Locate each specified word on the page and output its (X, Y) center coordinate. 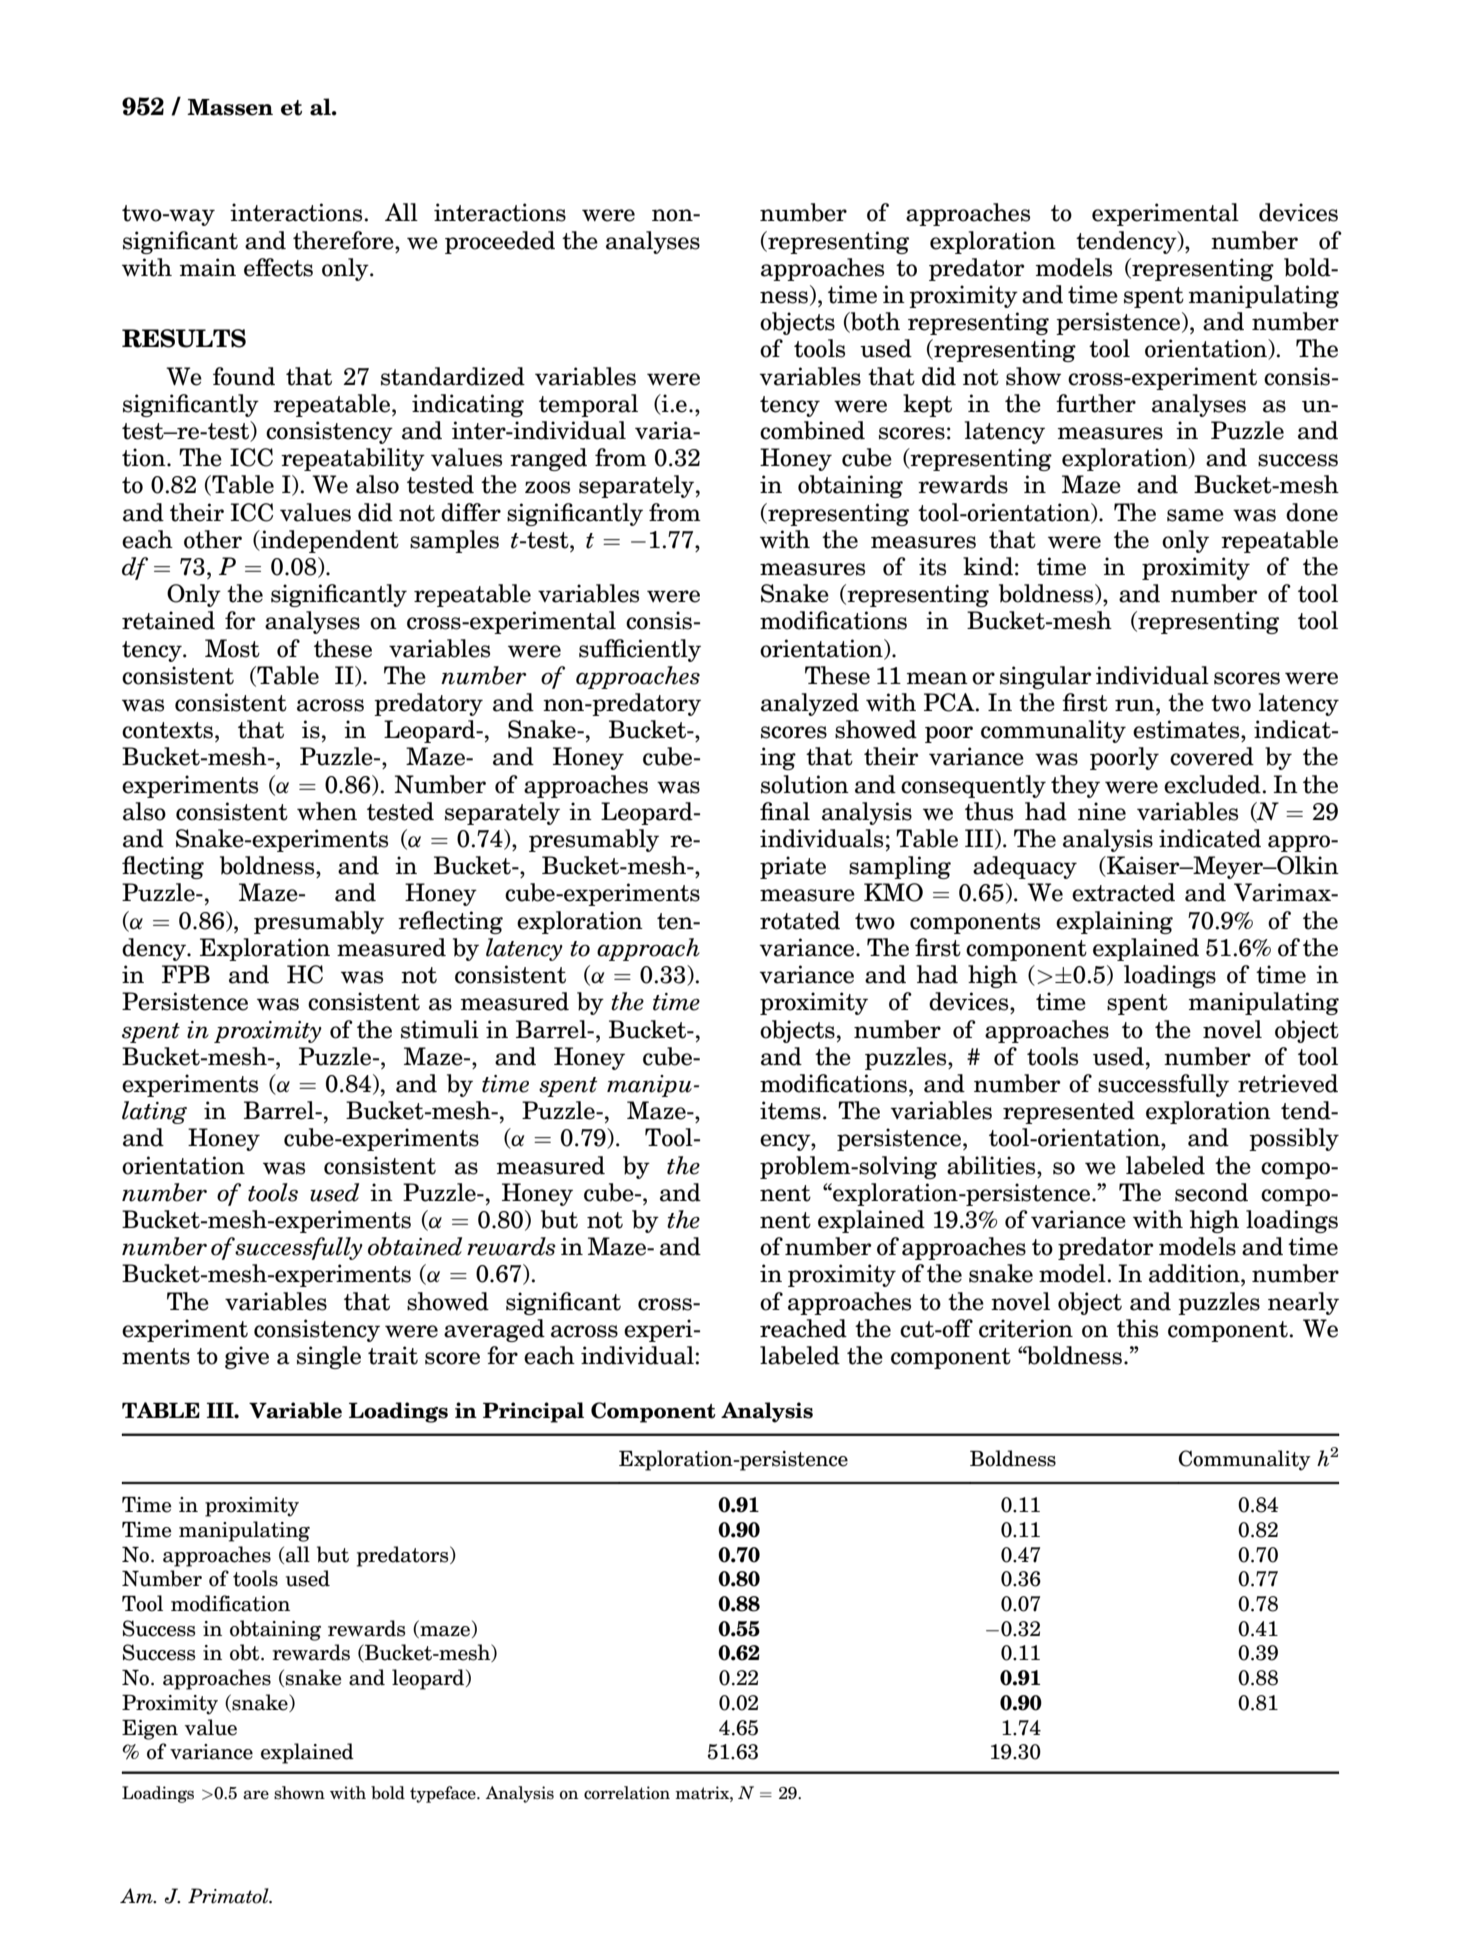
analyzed (810, 704)
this (1137, 1328)
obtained (415, 1246)
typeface (444, 1794)
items (790, 1110)
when (327, 811)
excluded (1212, 784)
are (256, 1795)
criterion (1026, 1328)
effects (278, 267)
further (1096, 403)
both (874, 322)
